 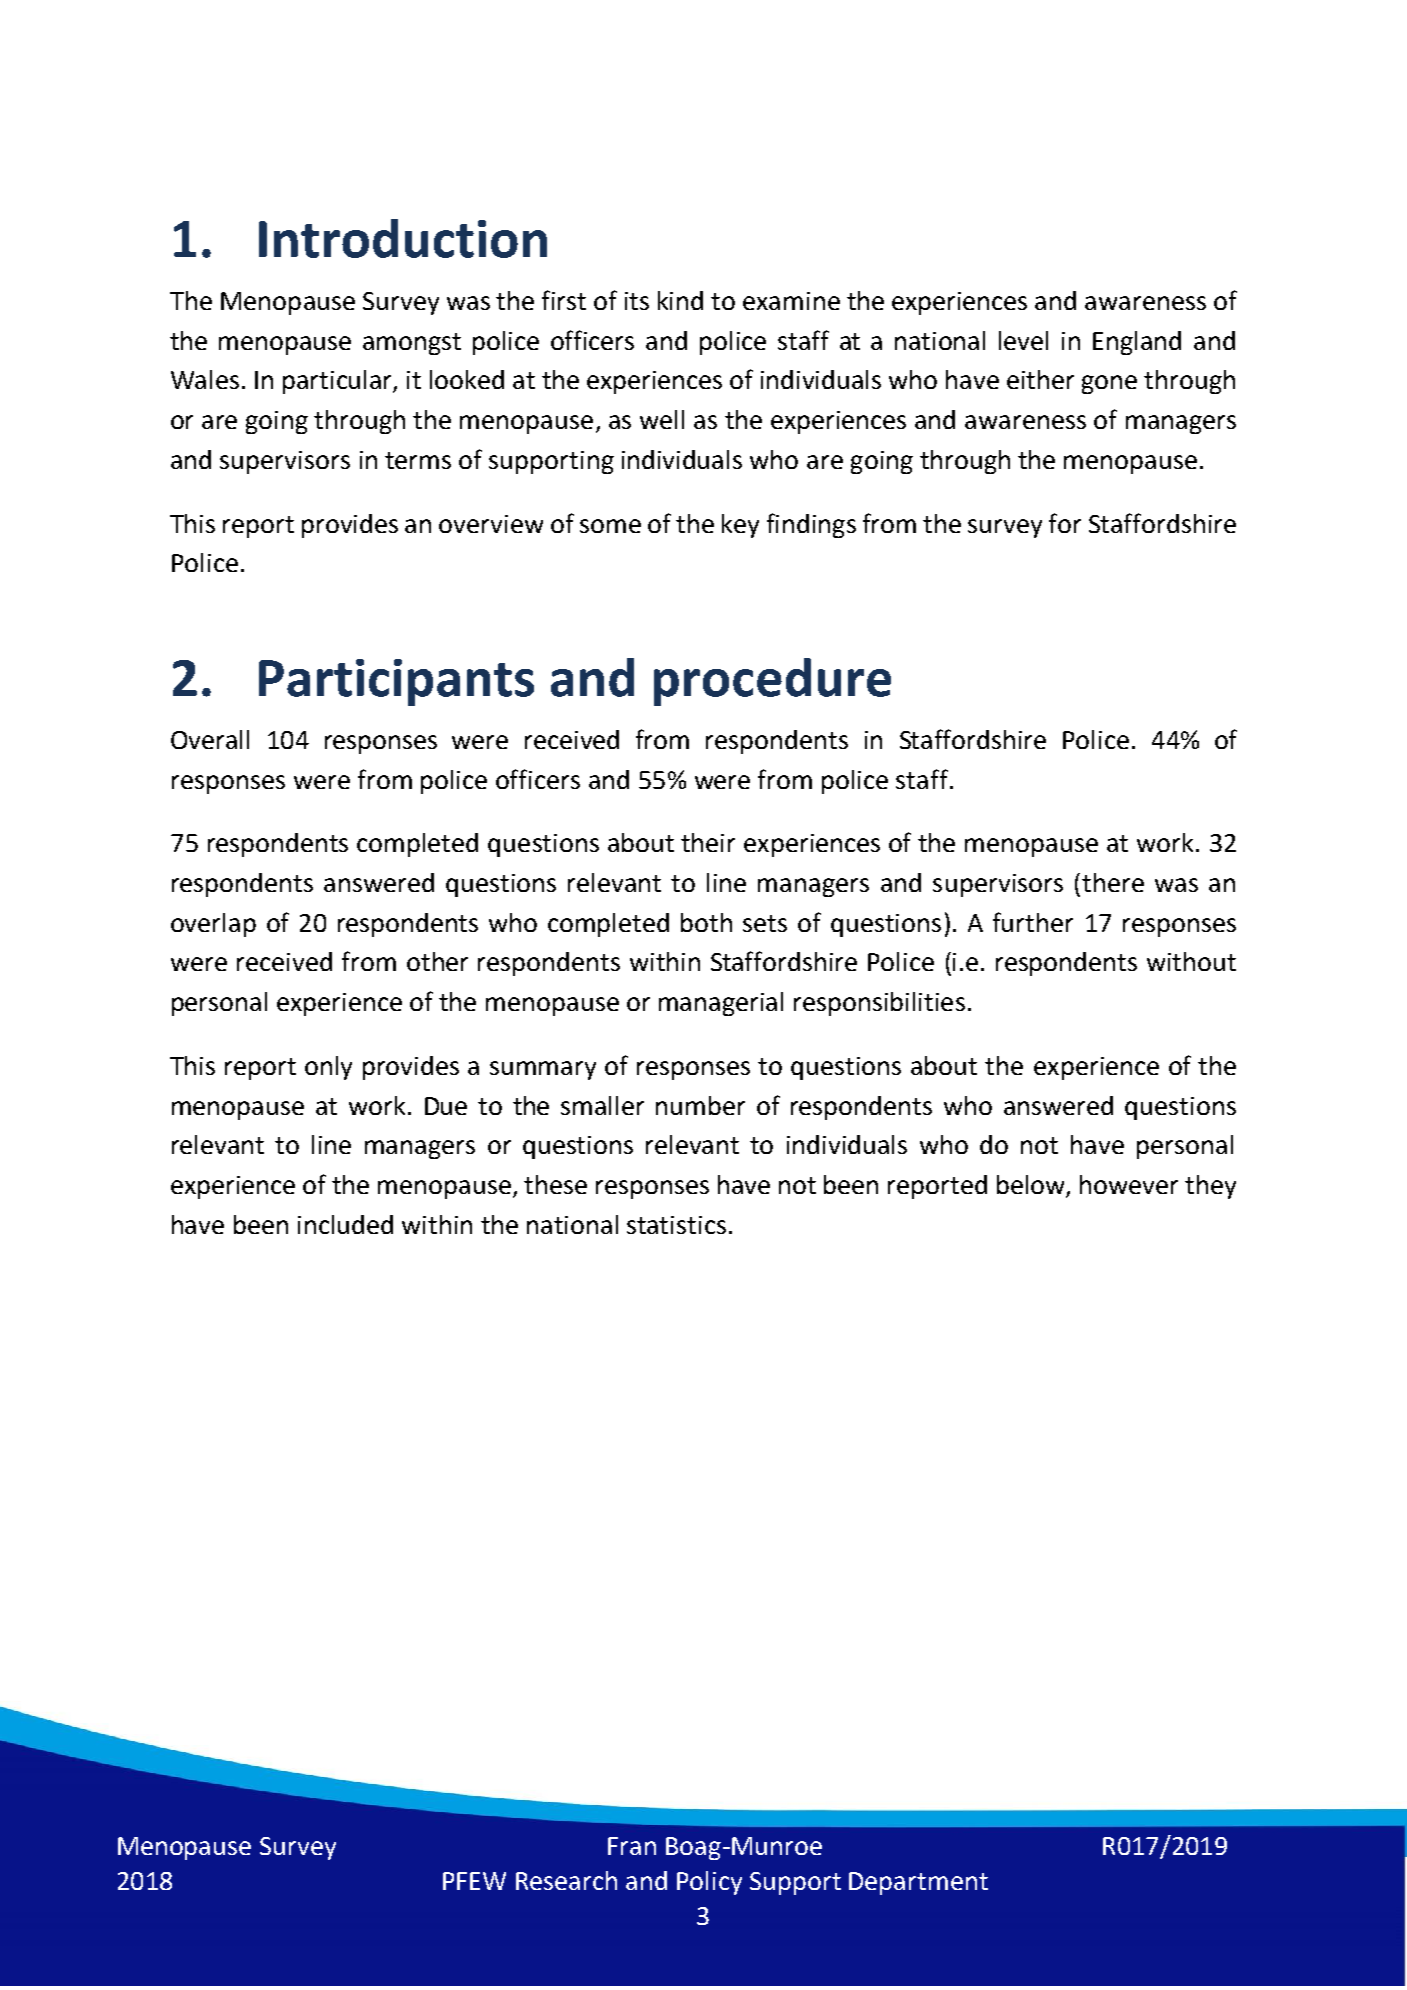 I want to click on however, so click(x=1129, y=1184).
